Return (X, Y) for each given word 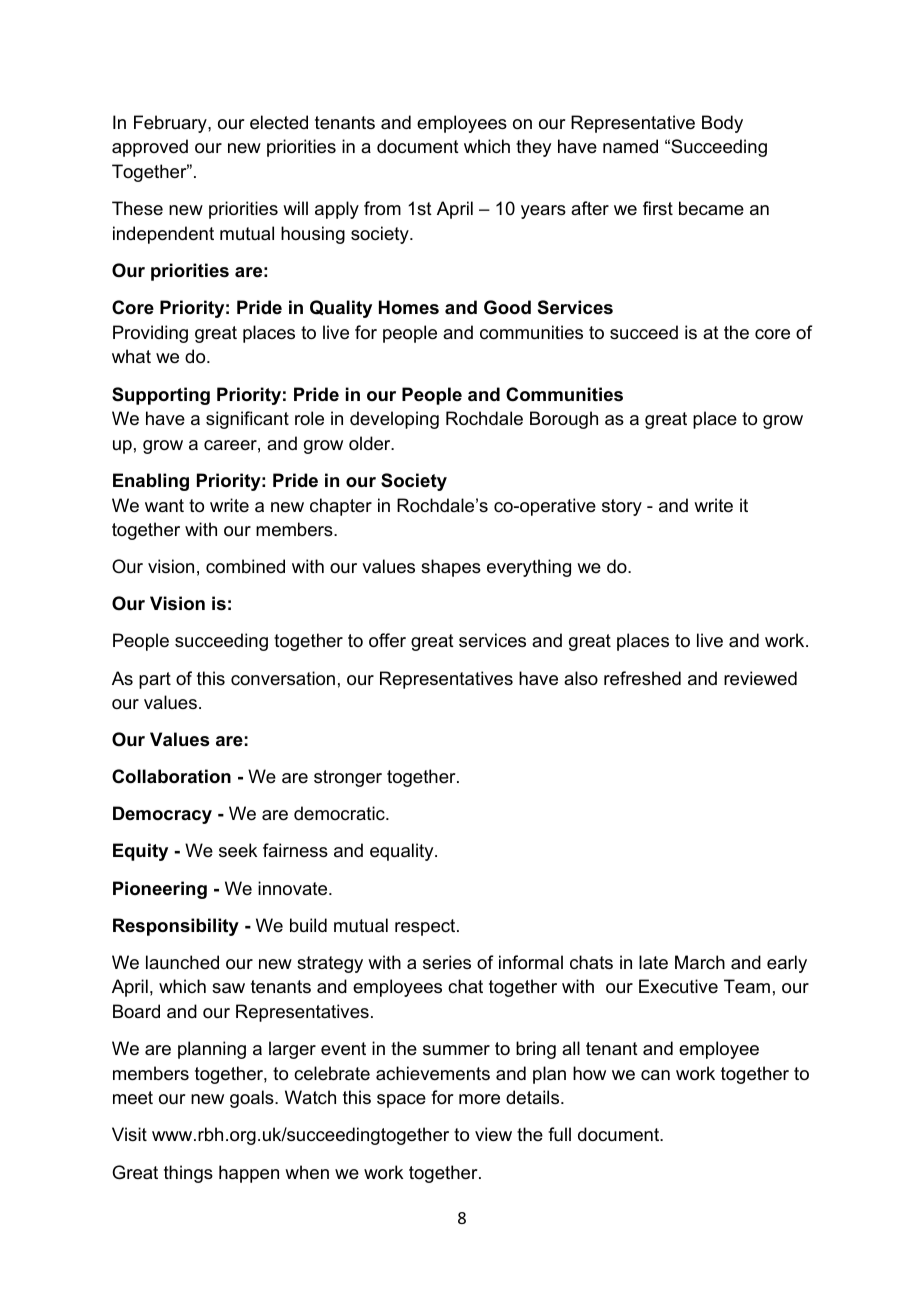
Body (722, 124)
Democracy (162, 815)
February (171, 124)
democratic (340, 813)
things (188, 1174)
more (479, 1099)
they (533, 148)
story (622, 507)
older (371, 443)
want (164, 505)
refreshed (642, 678)
